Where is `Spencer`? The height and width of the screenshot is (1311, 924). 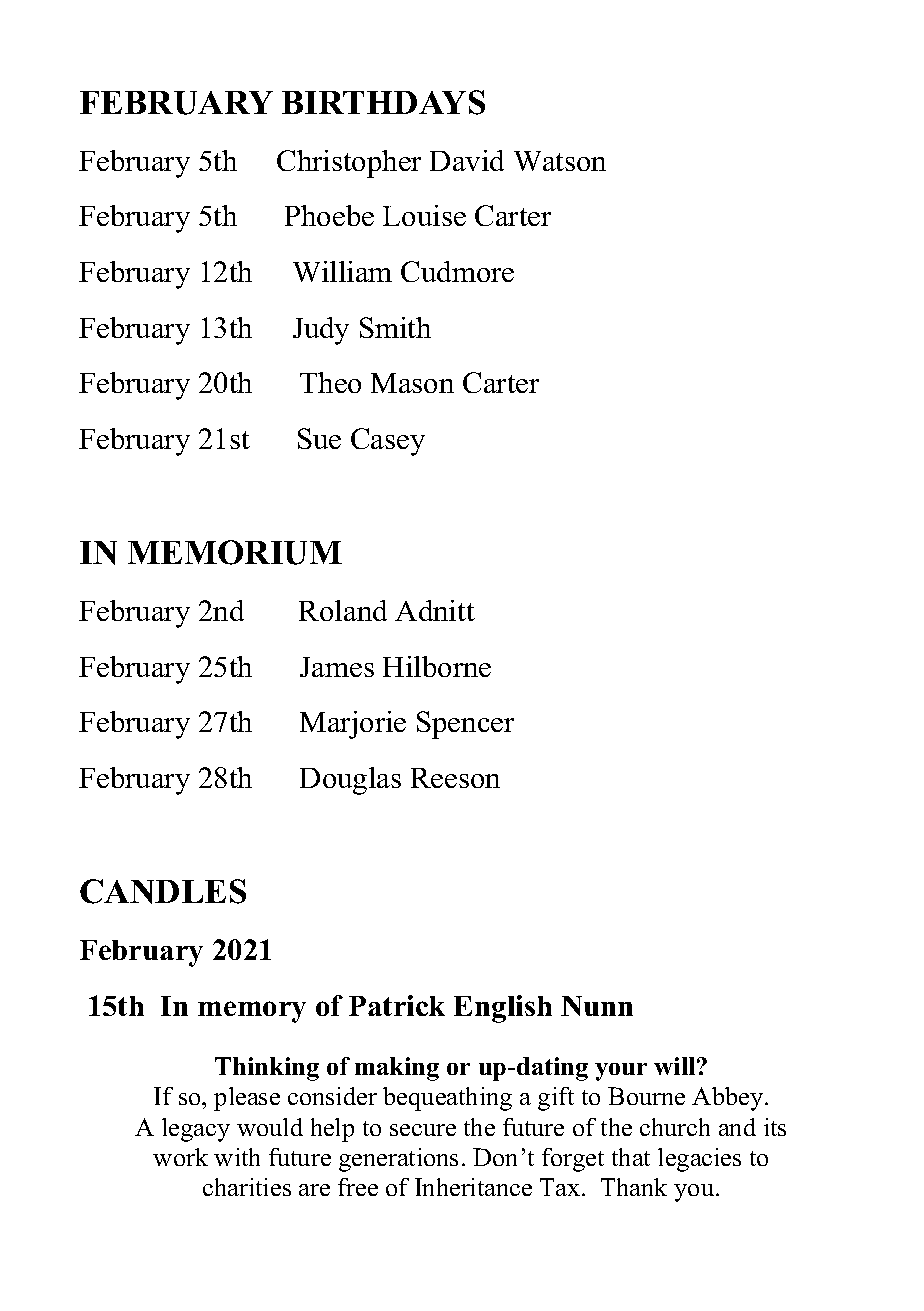
Spencer is located at coordinates (465, 725).
